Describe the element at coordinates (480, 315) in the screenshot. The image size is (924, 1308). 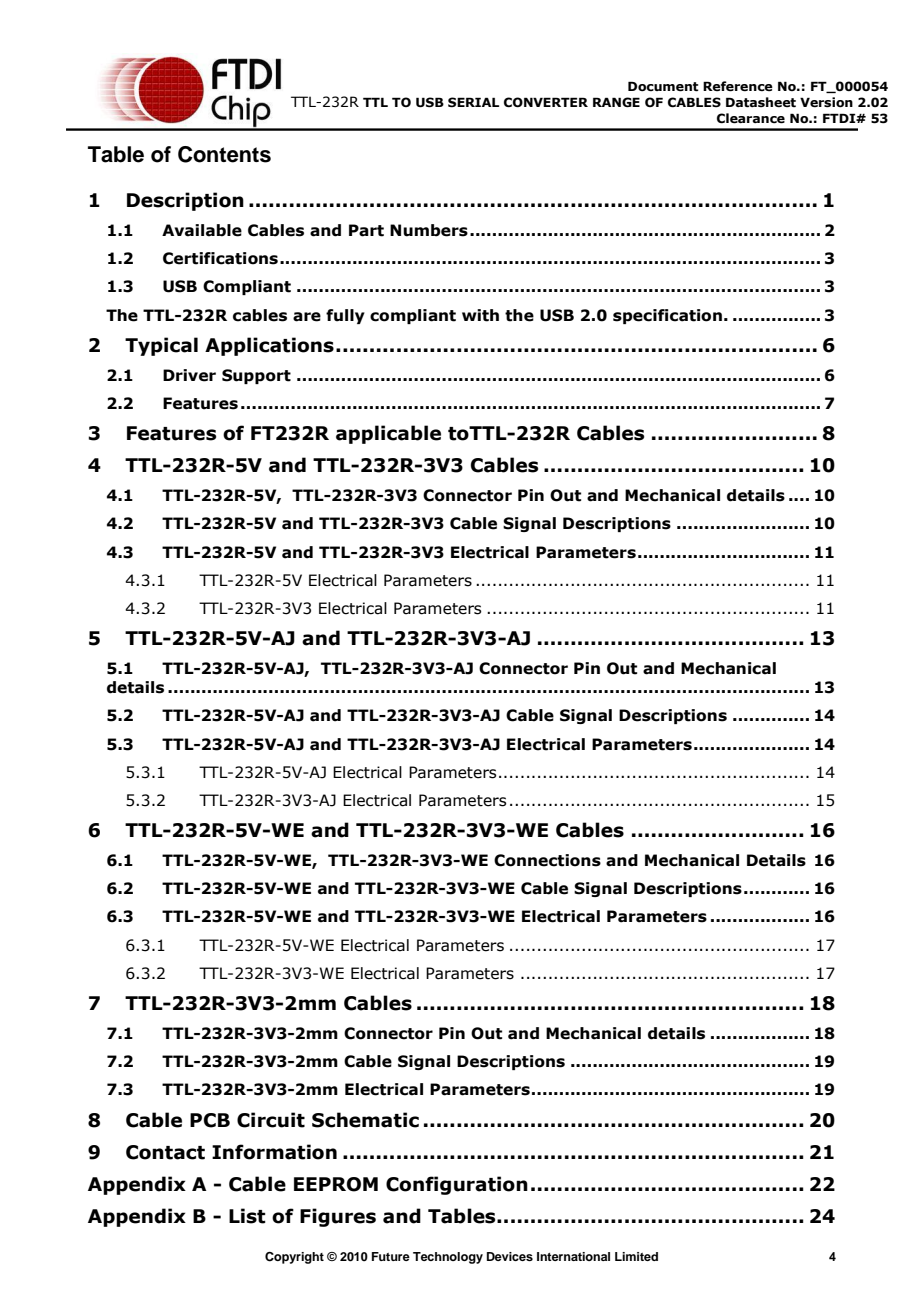
I see `with` at that location.
